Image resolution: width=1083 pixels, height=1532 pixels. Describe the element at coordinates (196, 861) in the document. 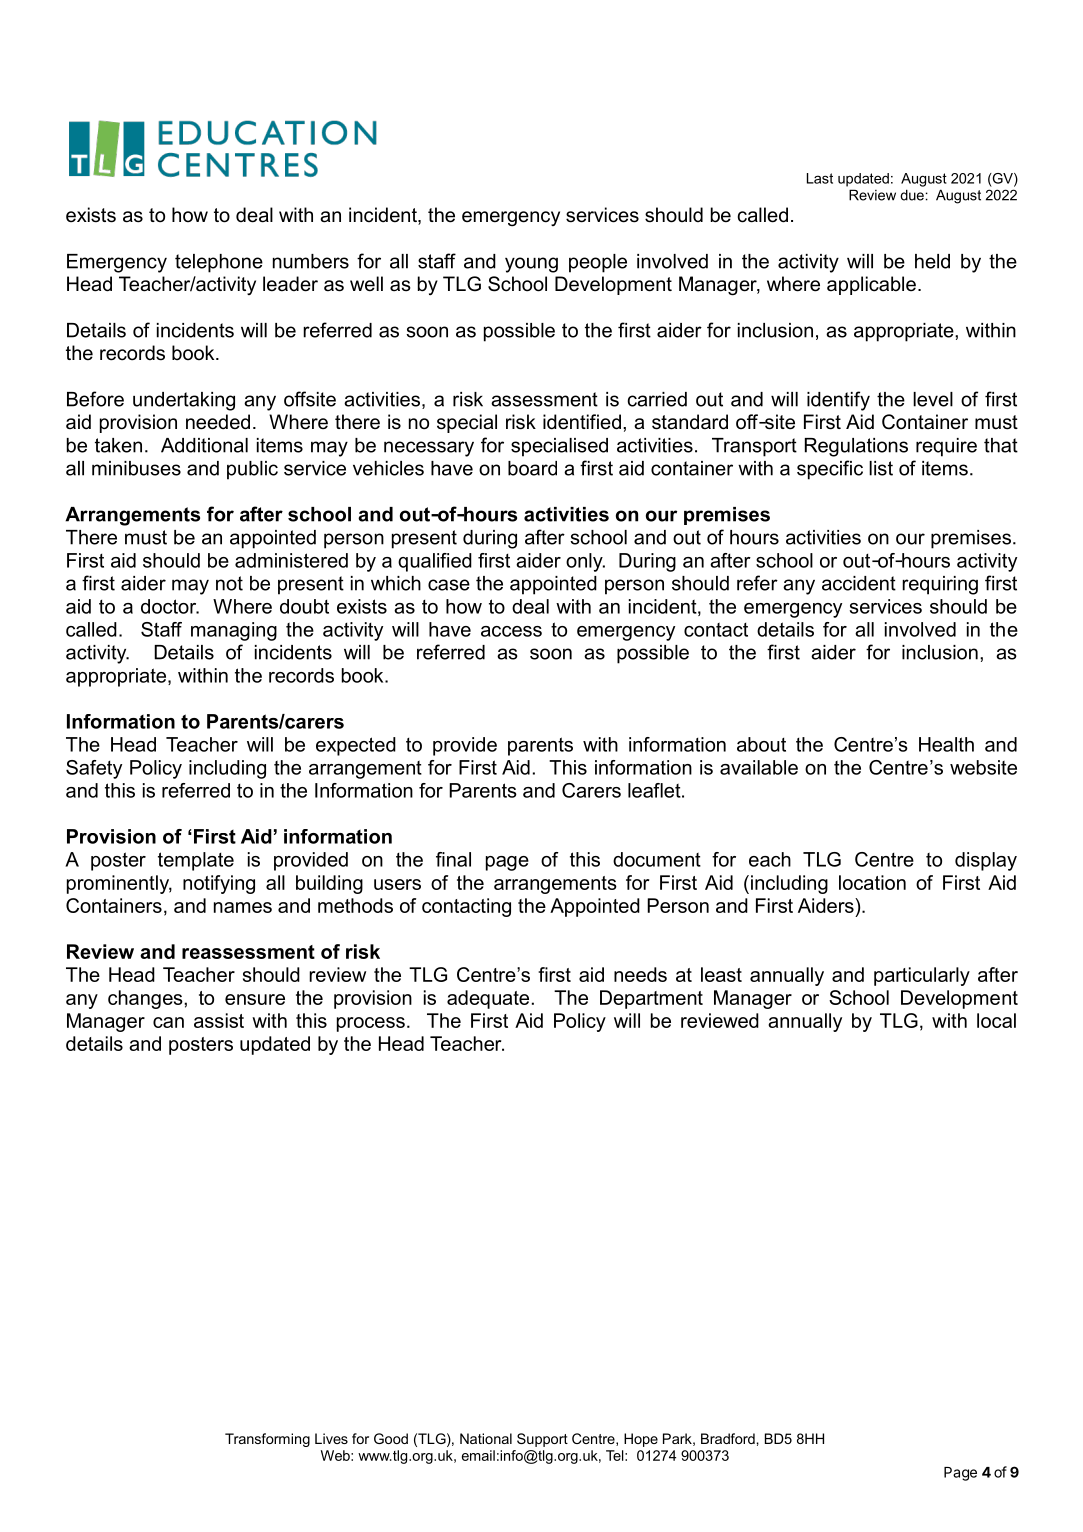

I see `template` at that location.
